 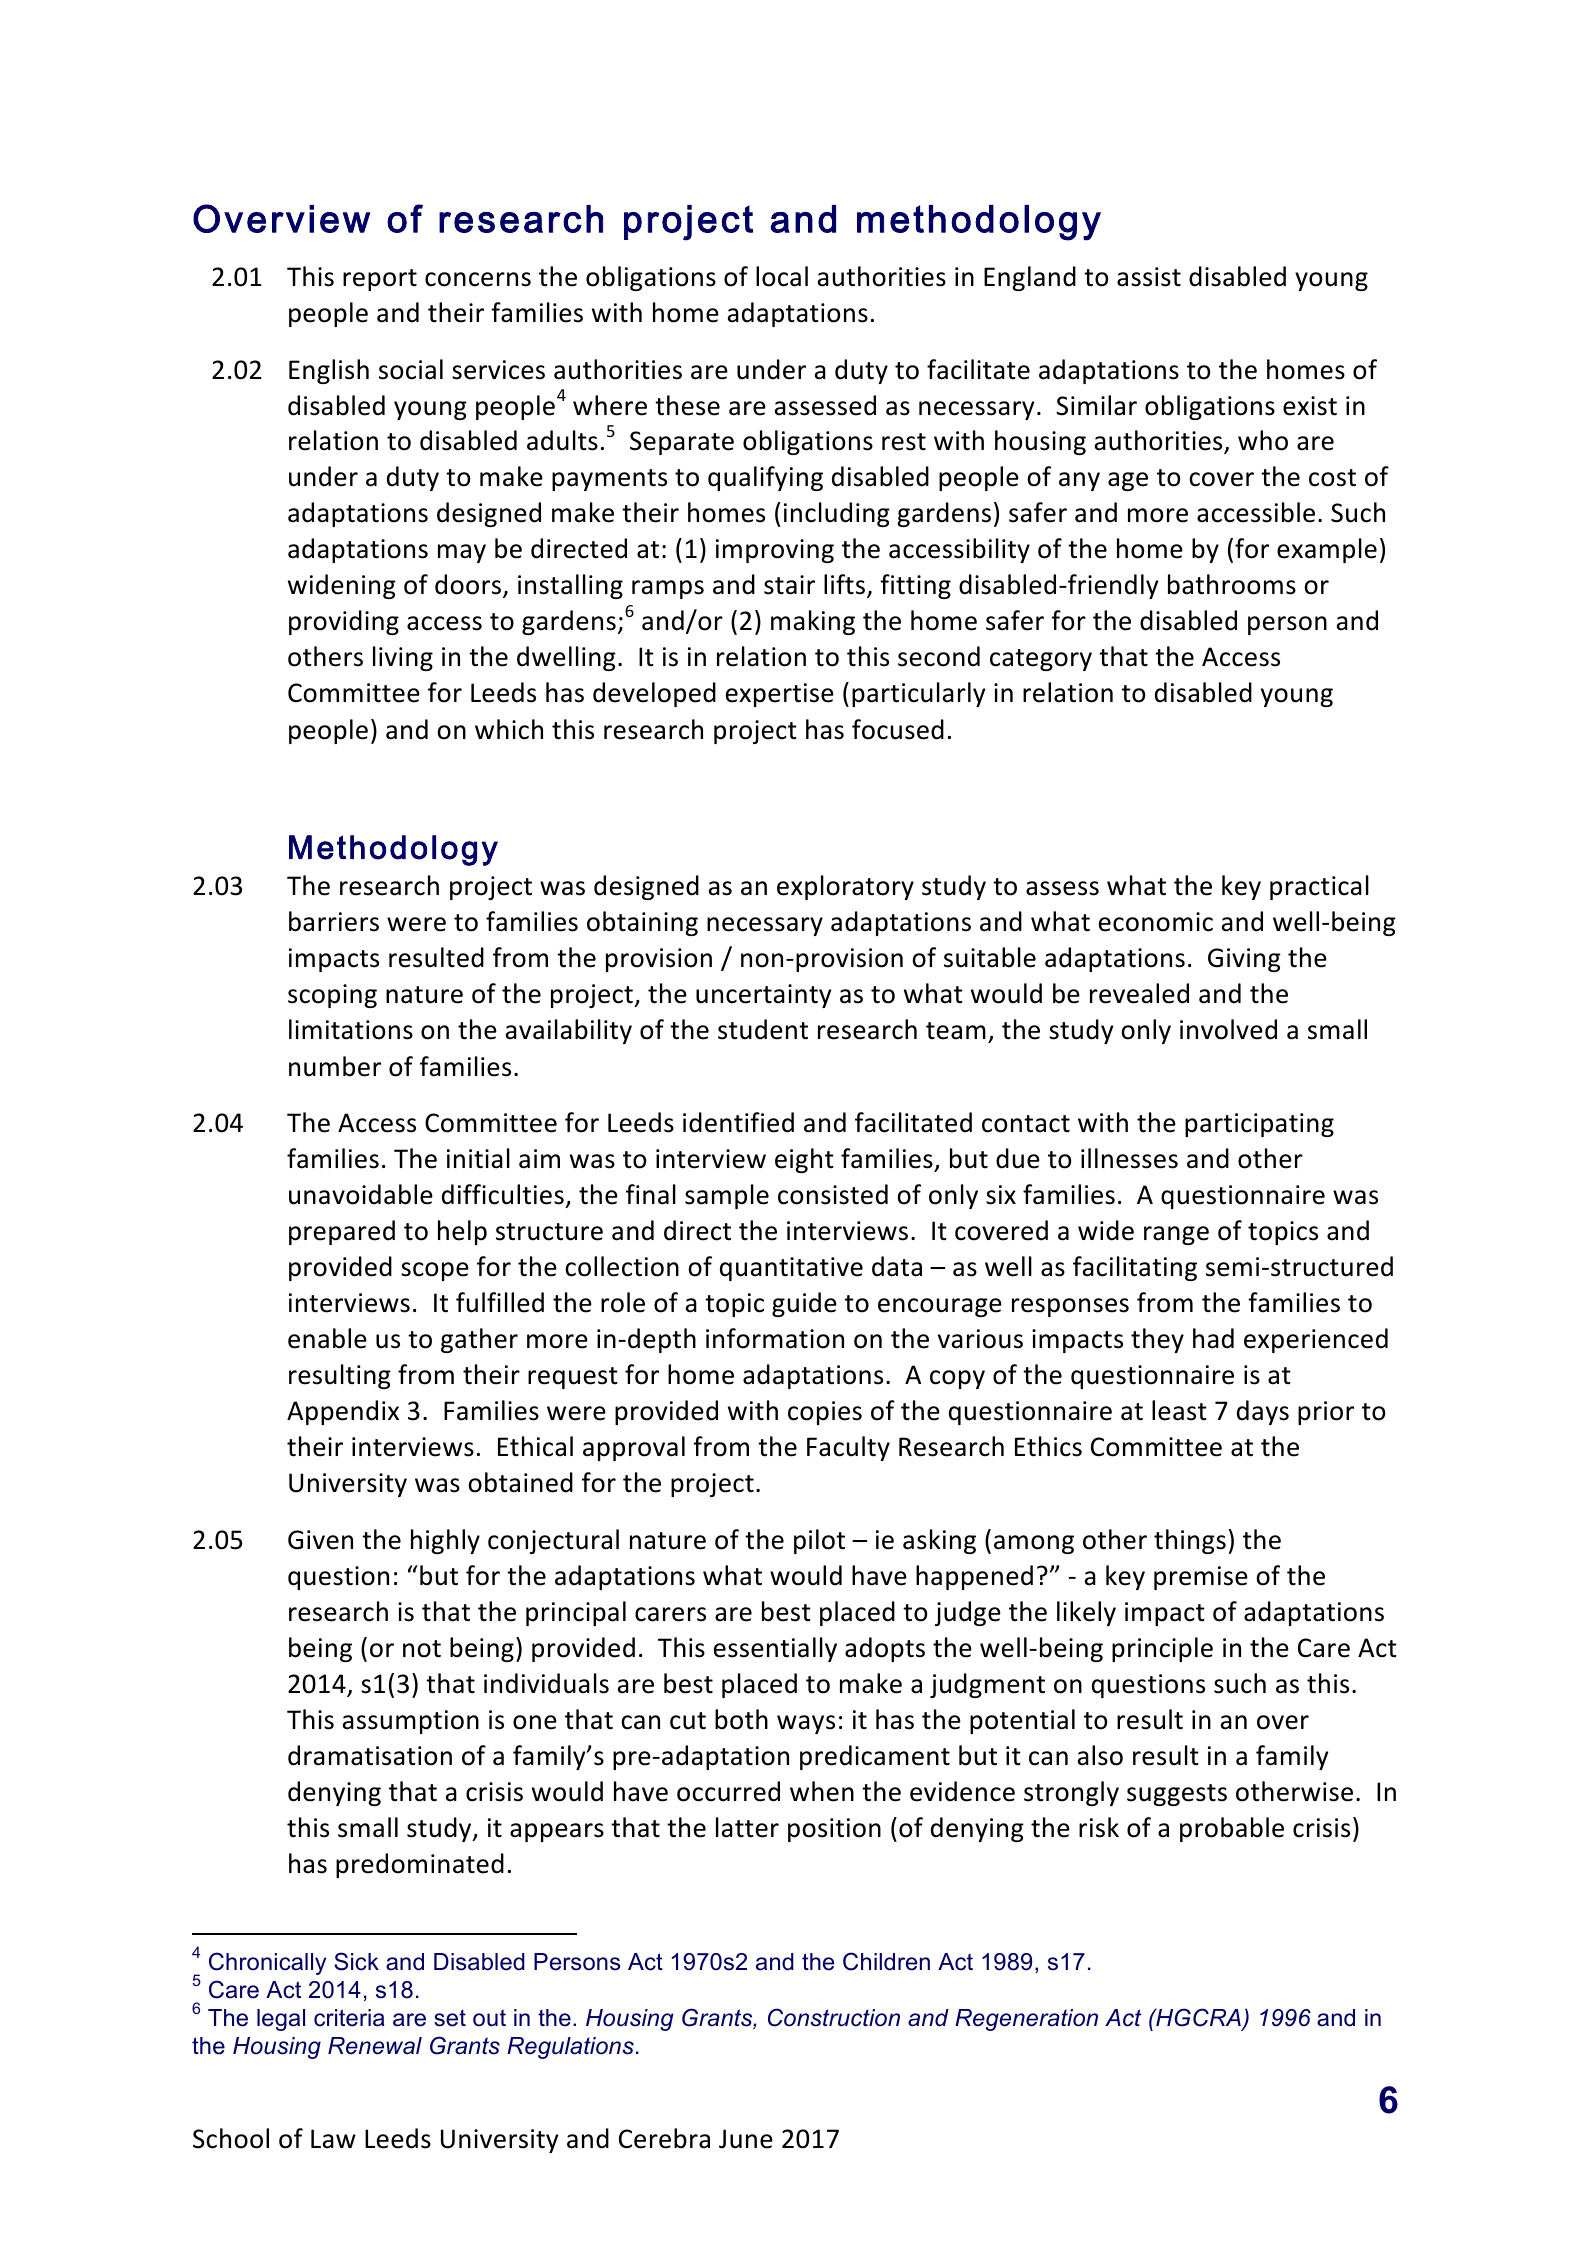 What do you see at coordinates (775, 1649) in the image?
I see `essentially` at bounding box center [775, 1649].
